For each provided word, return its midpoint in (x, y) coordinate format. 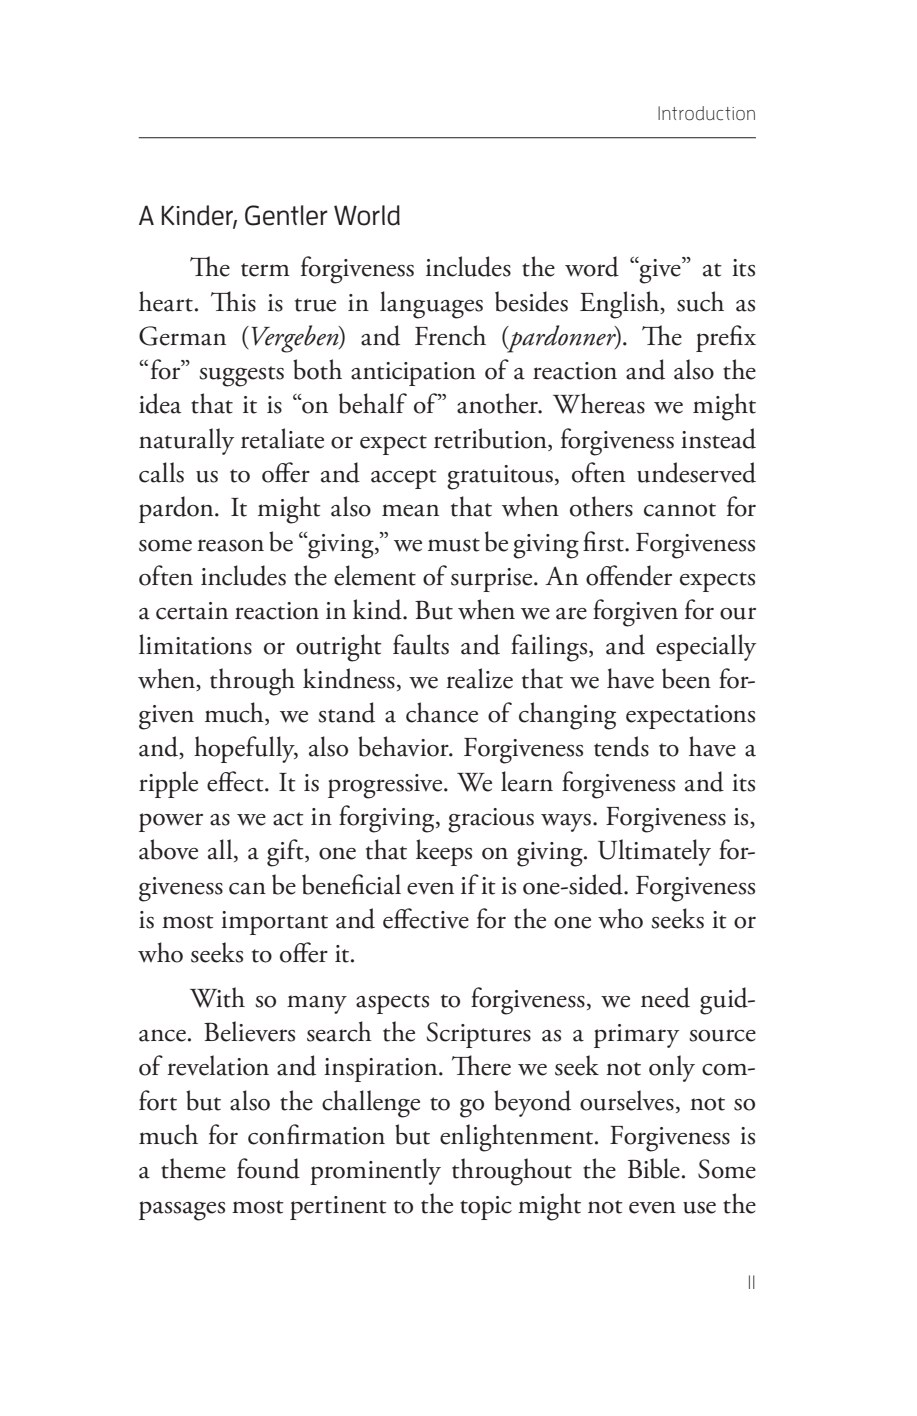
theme (193, 1168)
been (686, 678)
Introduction (706, 113)
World (367, 215)
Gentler (286, 215)
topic (486, 1208)
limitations (195, 644)
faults (421, 644)
